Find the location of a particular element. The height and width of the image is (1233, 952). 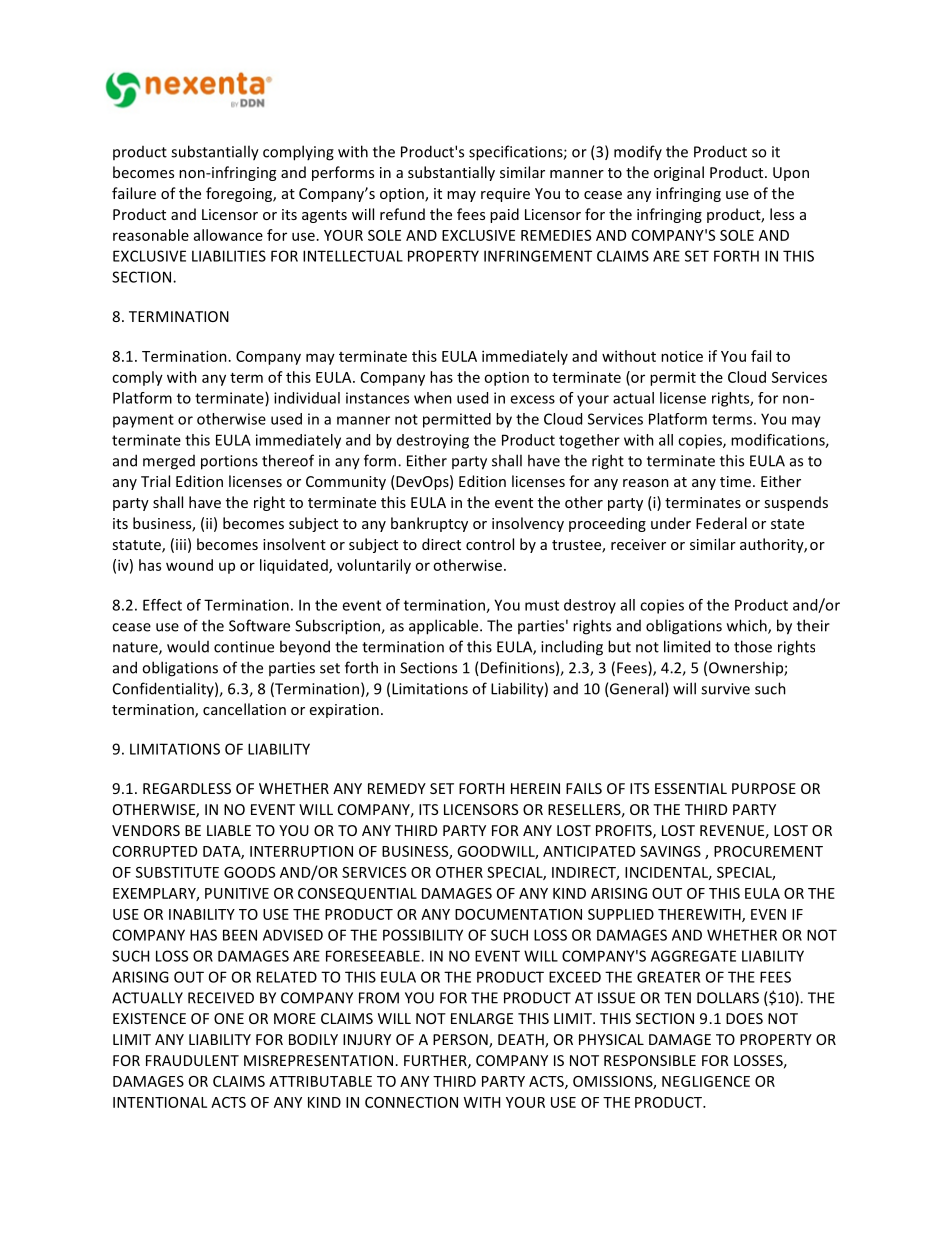

PROCUREMENT is located at coordinates (768, 851).
